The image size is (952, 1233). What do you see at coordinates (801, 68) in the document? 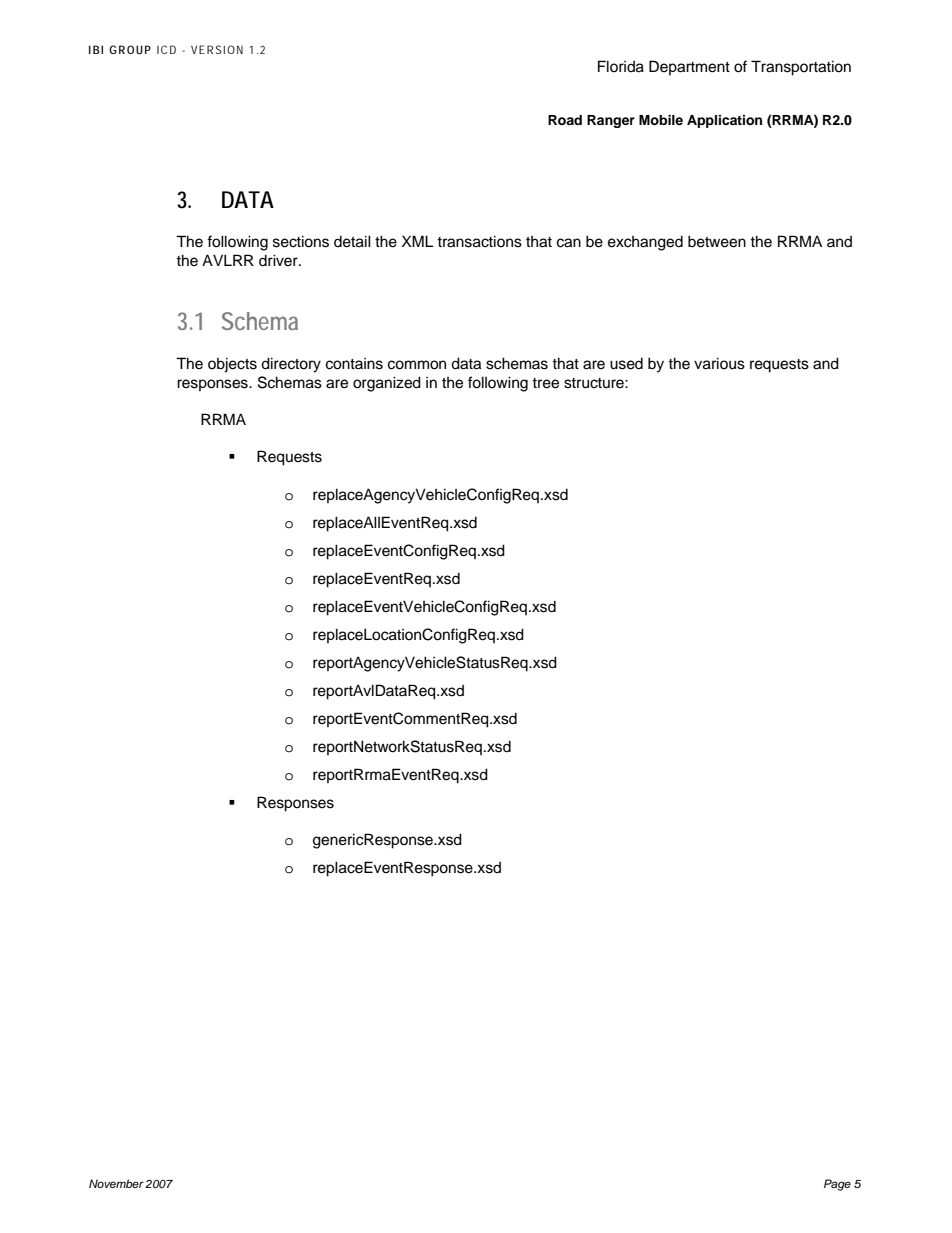
I see `Transportation` at bounding box center [801, 68].
